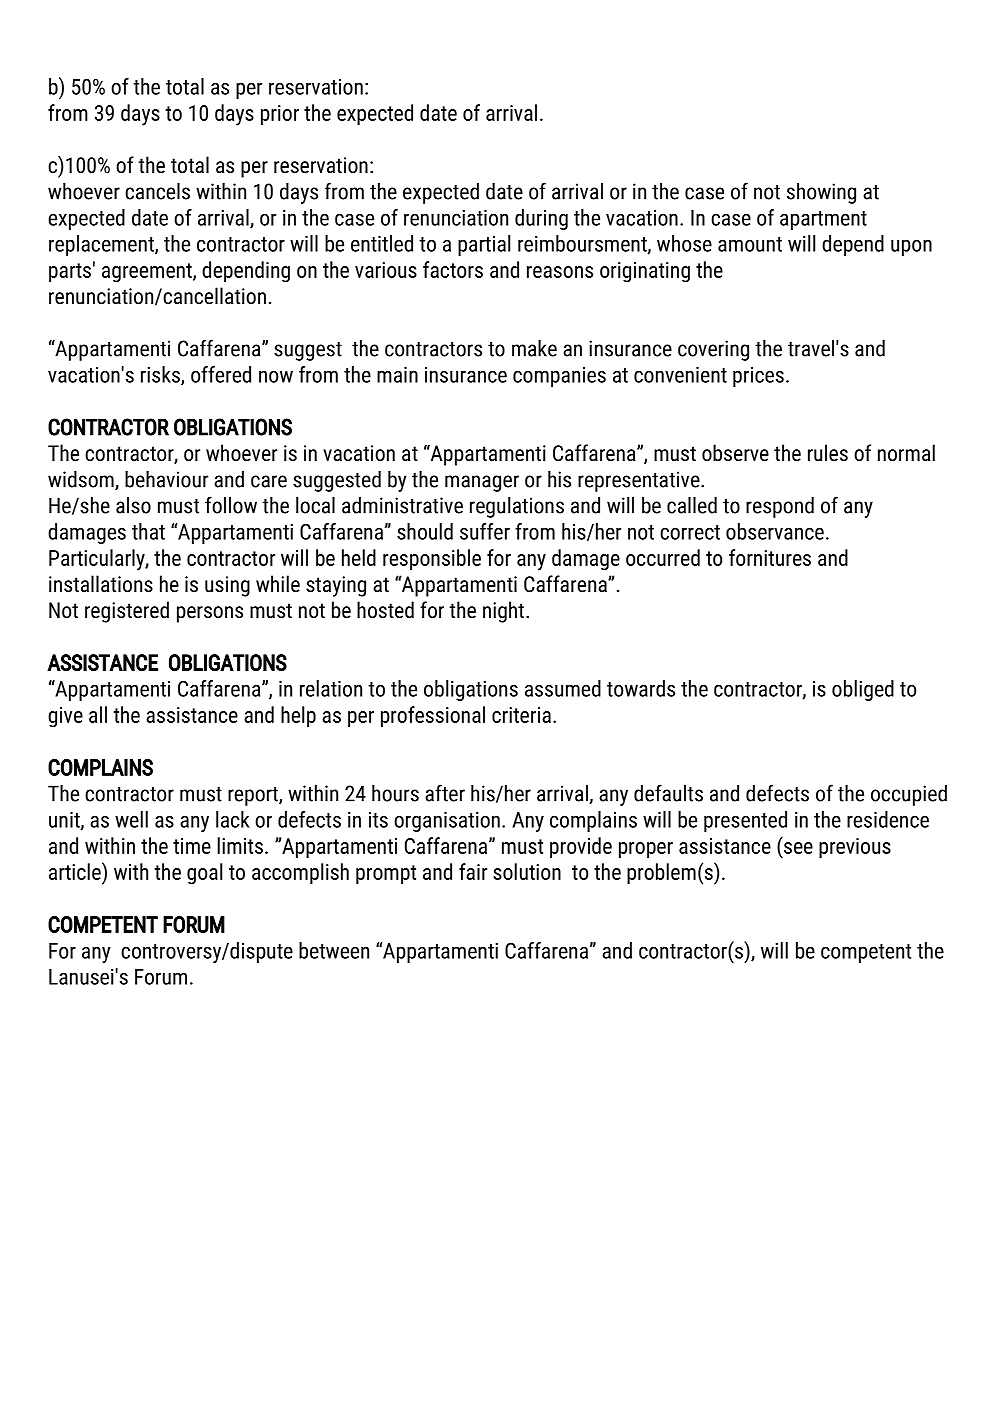 This screenshot has width=998, height=1413. I want to click on goal, so click(204, 874).
